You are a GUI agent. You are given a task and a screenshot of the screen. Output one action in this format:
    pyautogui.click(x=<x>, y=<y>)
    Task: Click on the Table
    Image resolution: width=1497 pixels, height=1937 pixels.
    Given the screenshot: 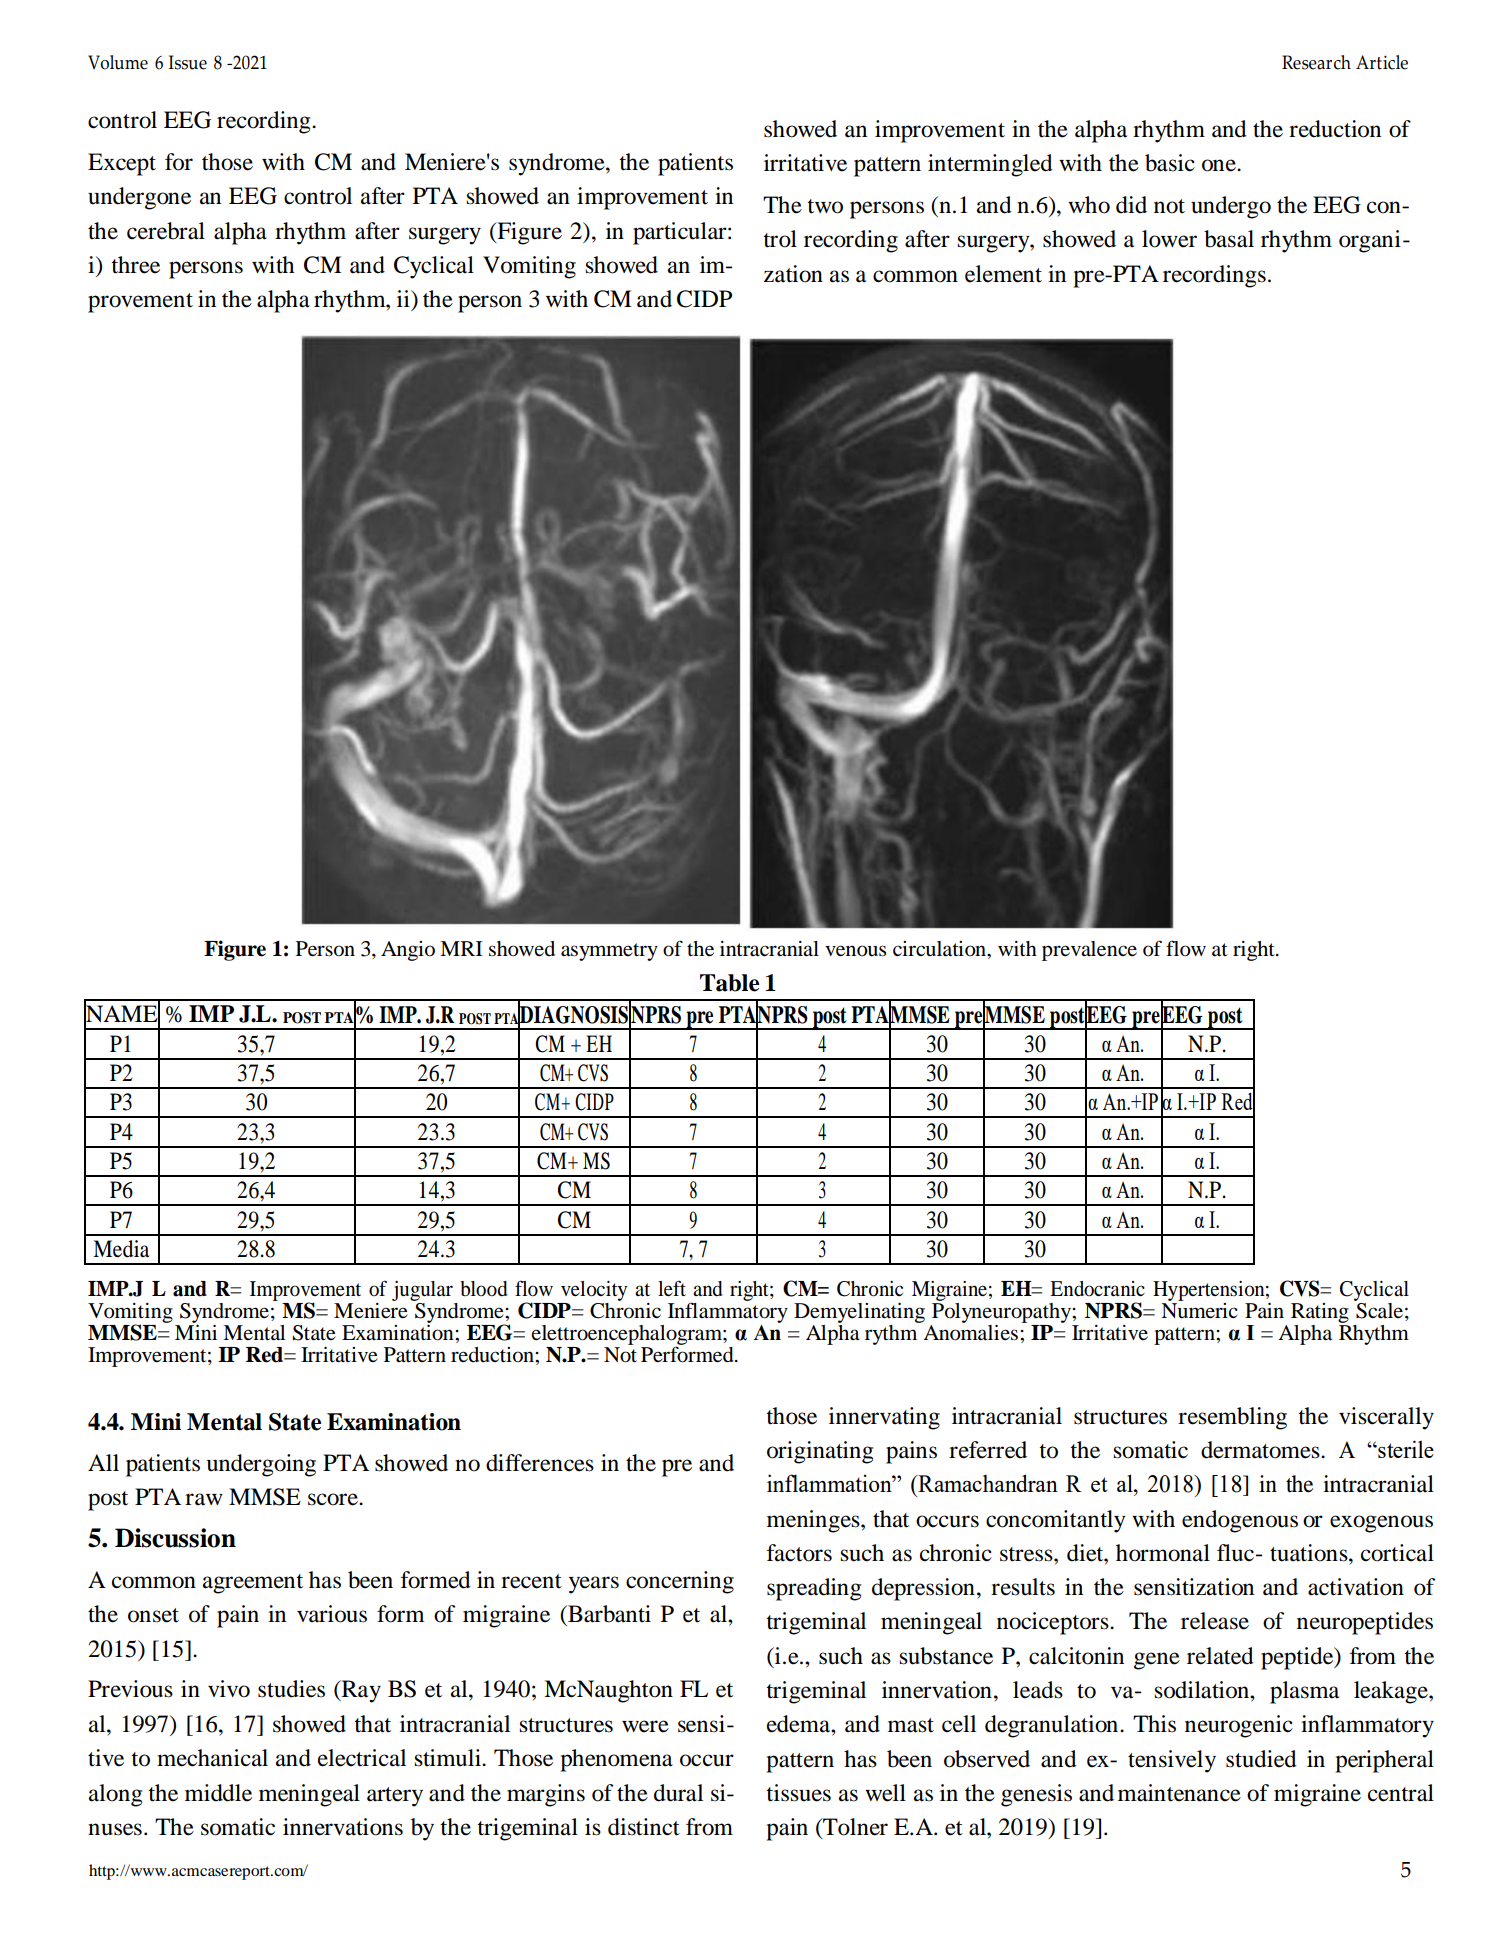 What is the action you would take?
    pyautogui.click(x=729, y=983)
